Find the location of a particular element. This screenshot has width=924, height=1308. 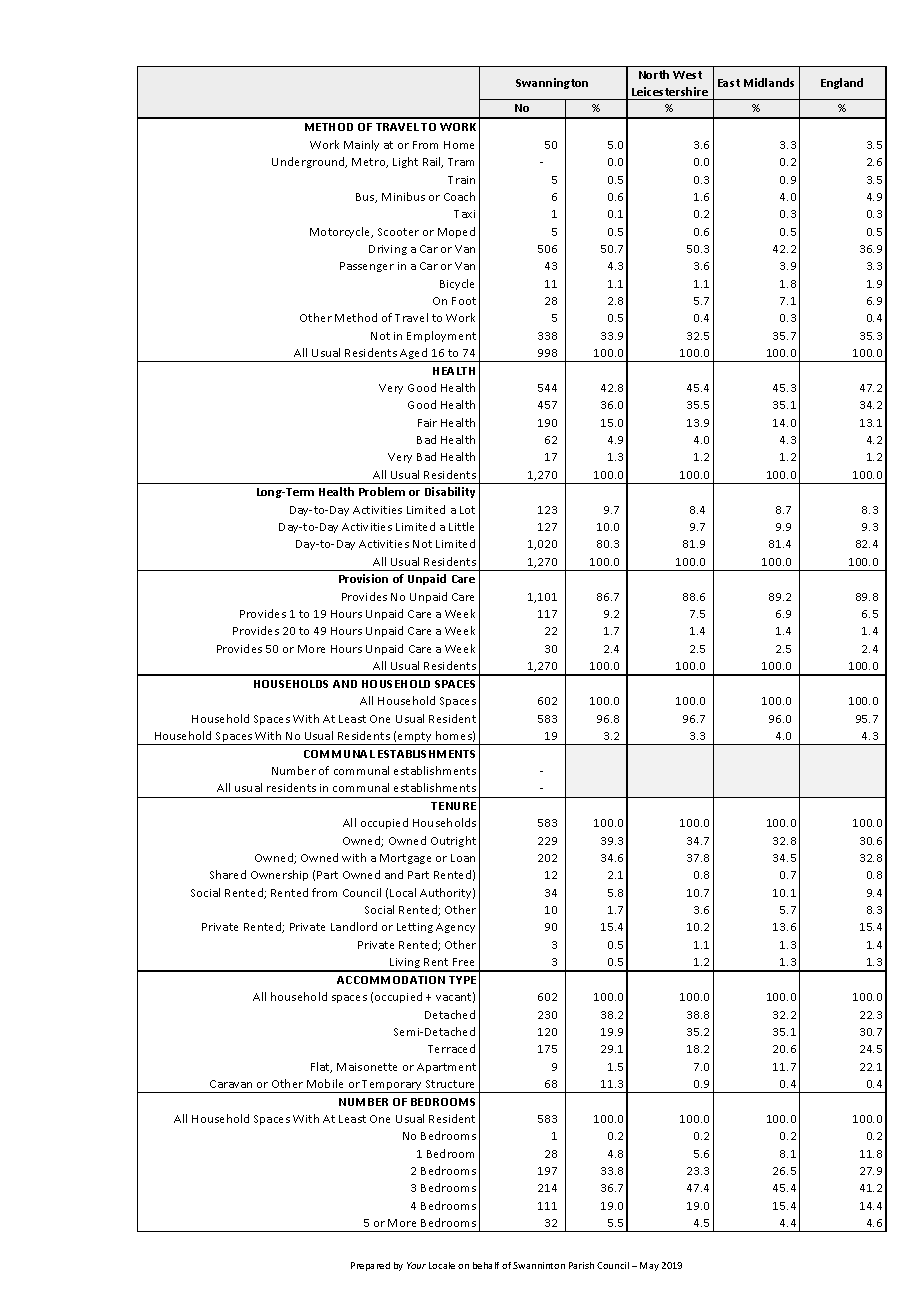

Midlands is located at coordinates (769, 82).
